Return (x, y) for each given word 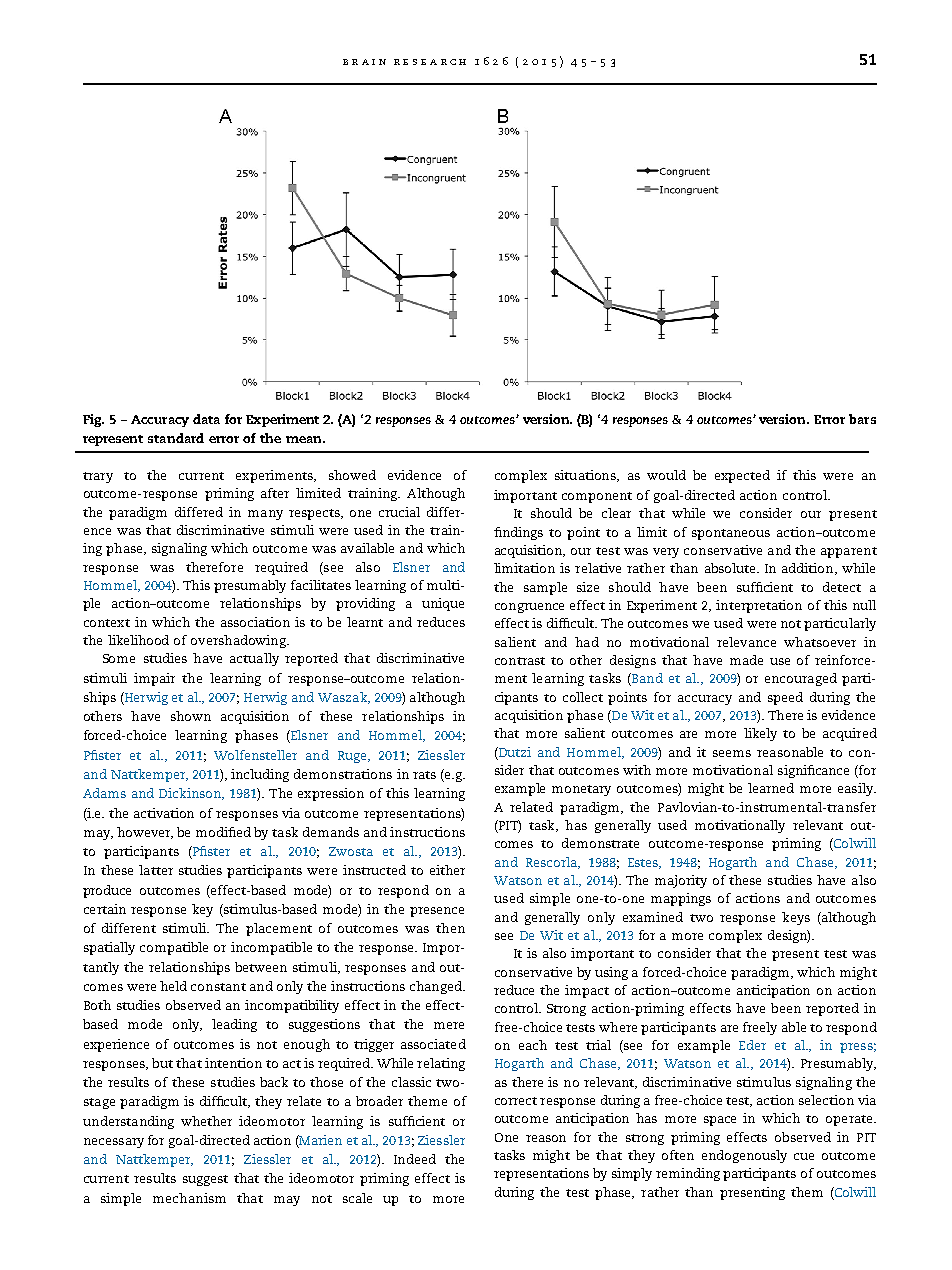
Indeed (415, 1159)
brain (364, 62)
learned (771, 788)
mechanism (189, 1198)
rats (424, 775)
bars (862, 419)
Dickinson (191, 794)
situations (586, 476)
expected (742, 476)
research (430, 62)
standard (176, 438)
